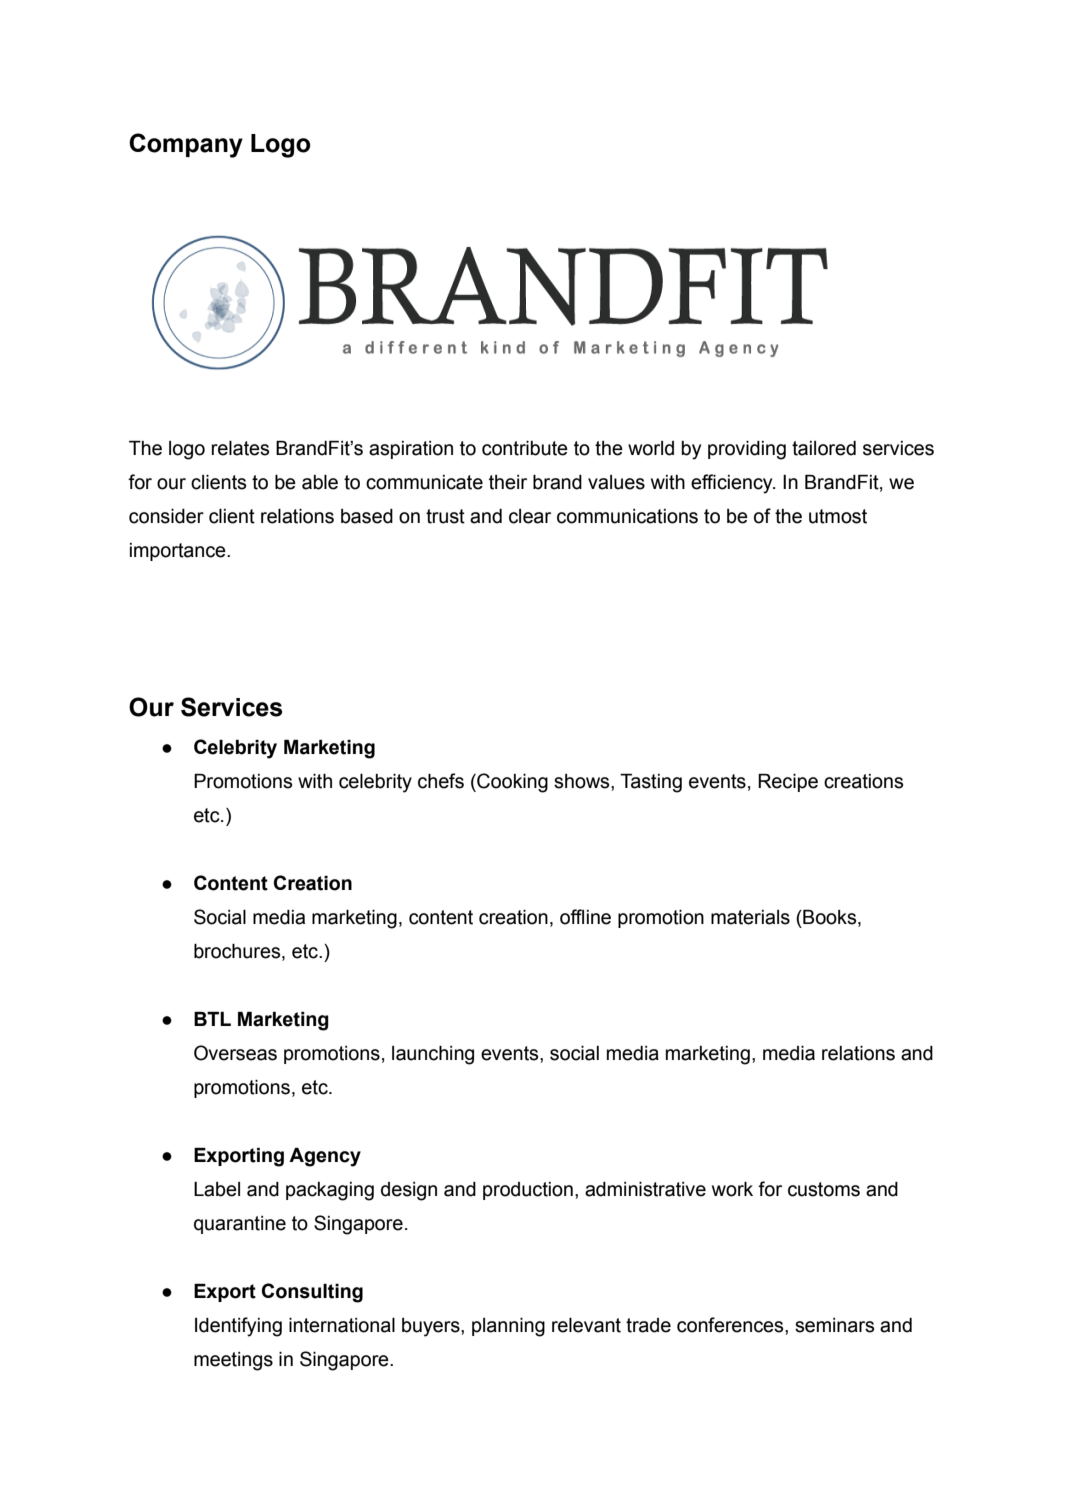 The image size is (1067, 1507). Describe the element at coordinates (508, 1327) in the screenshot. I see `planning` at that location.
